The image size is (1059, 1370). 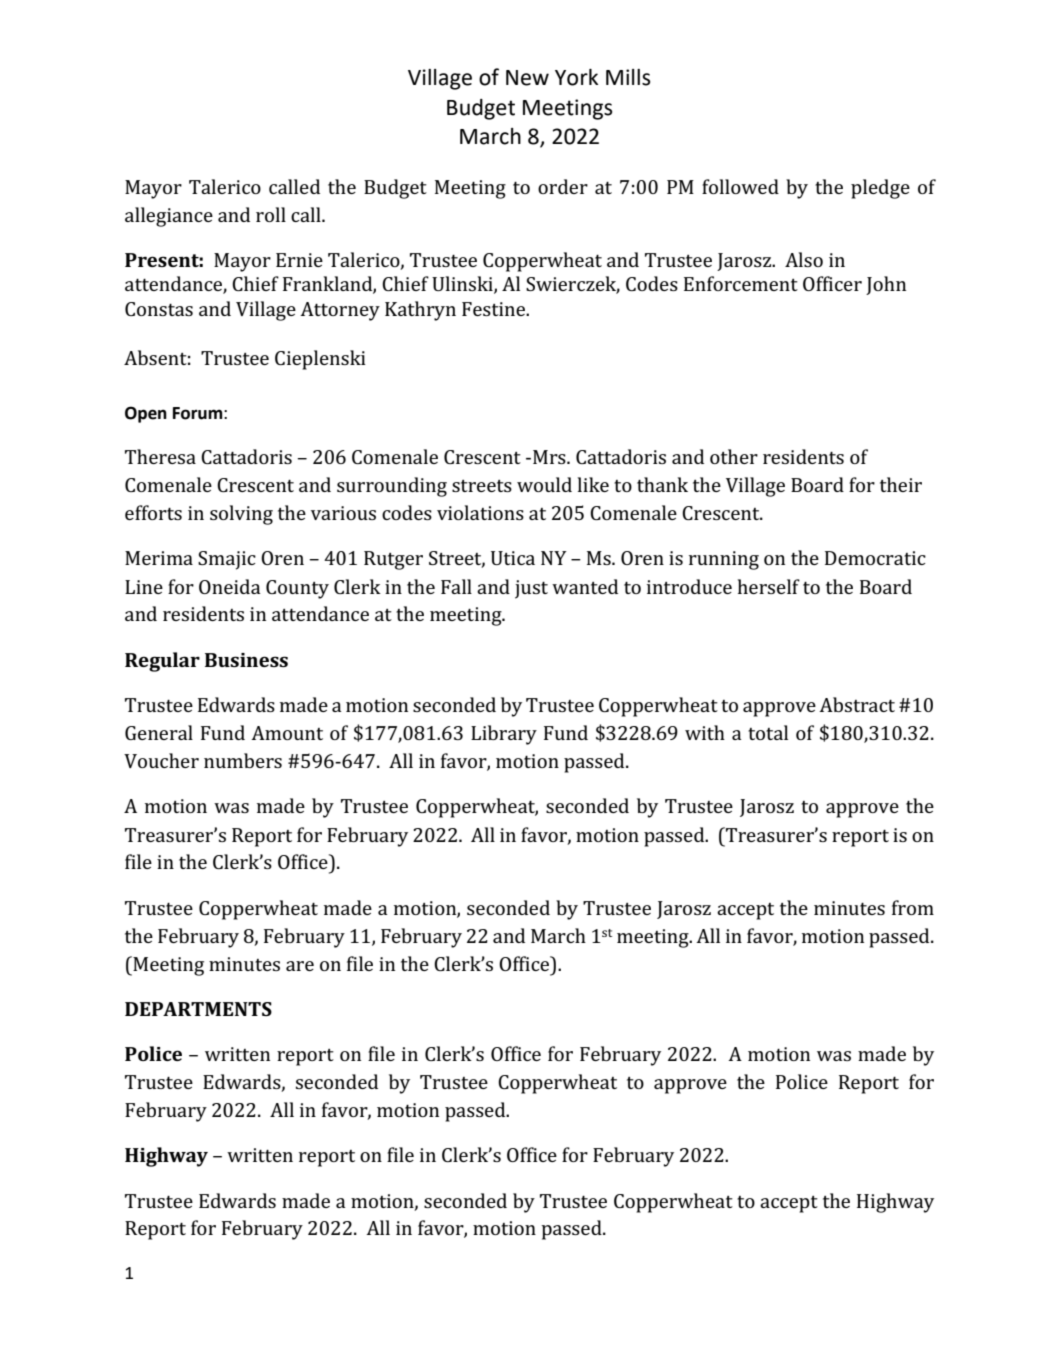 I want to click on numbers, so click(x=243, y=760).
